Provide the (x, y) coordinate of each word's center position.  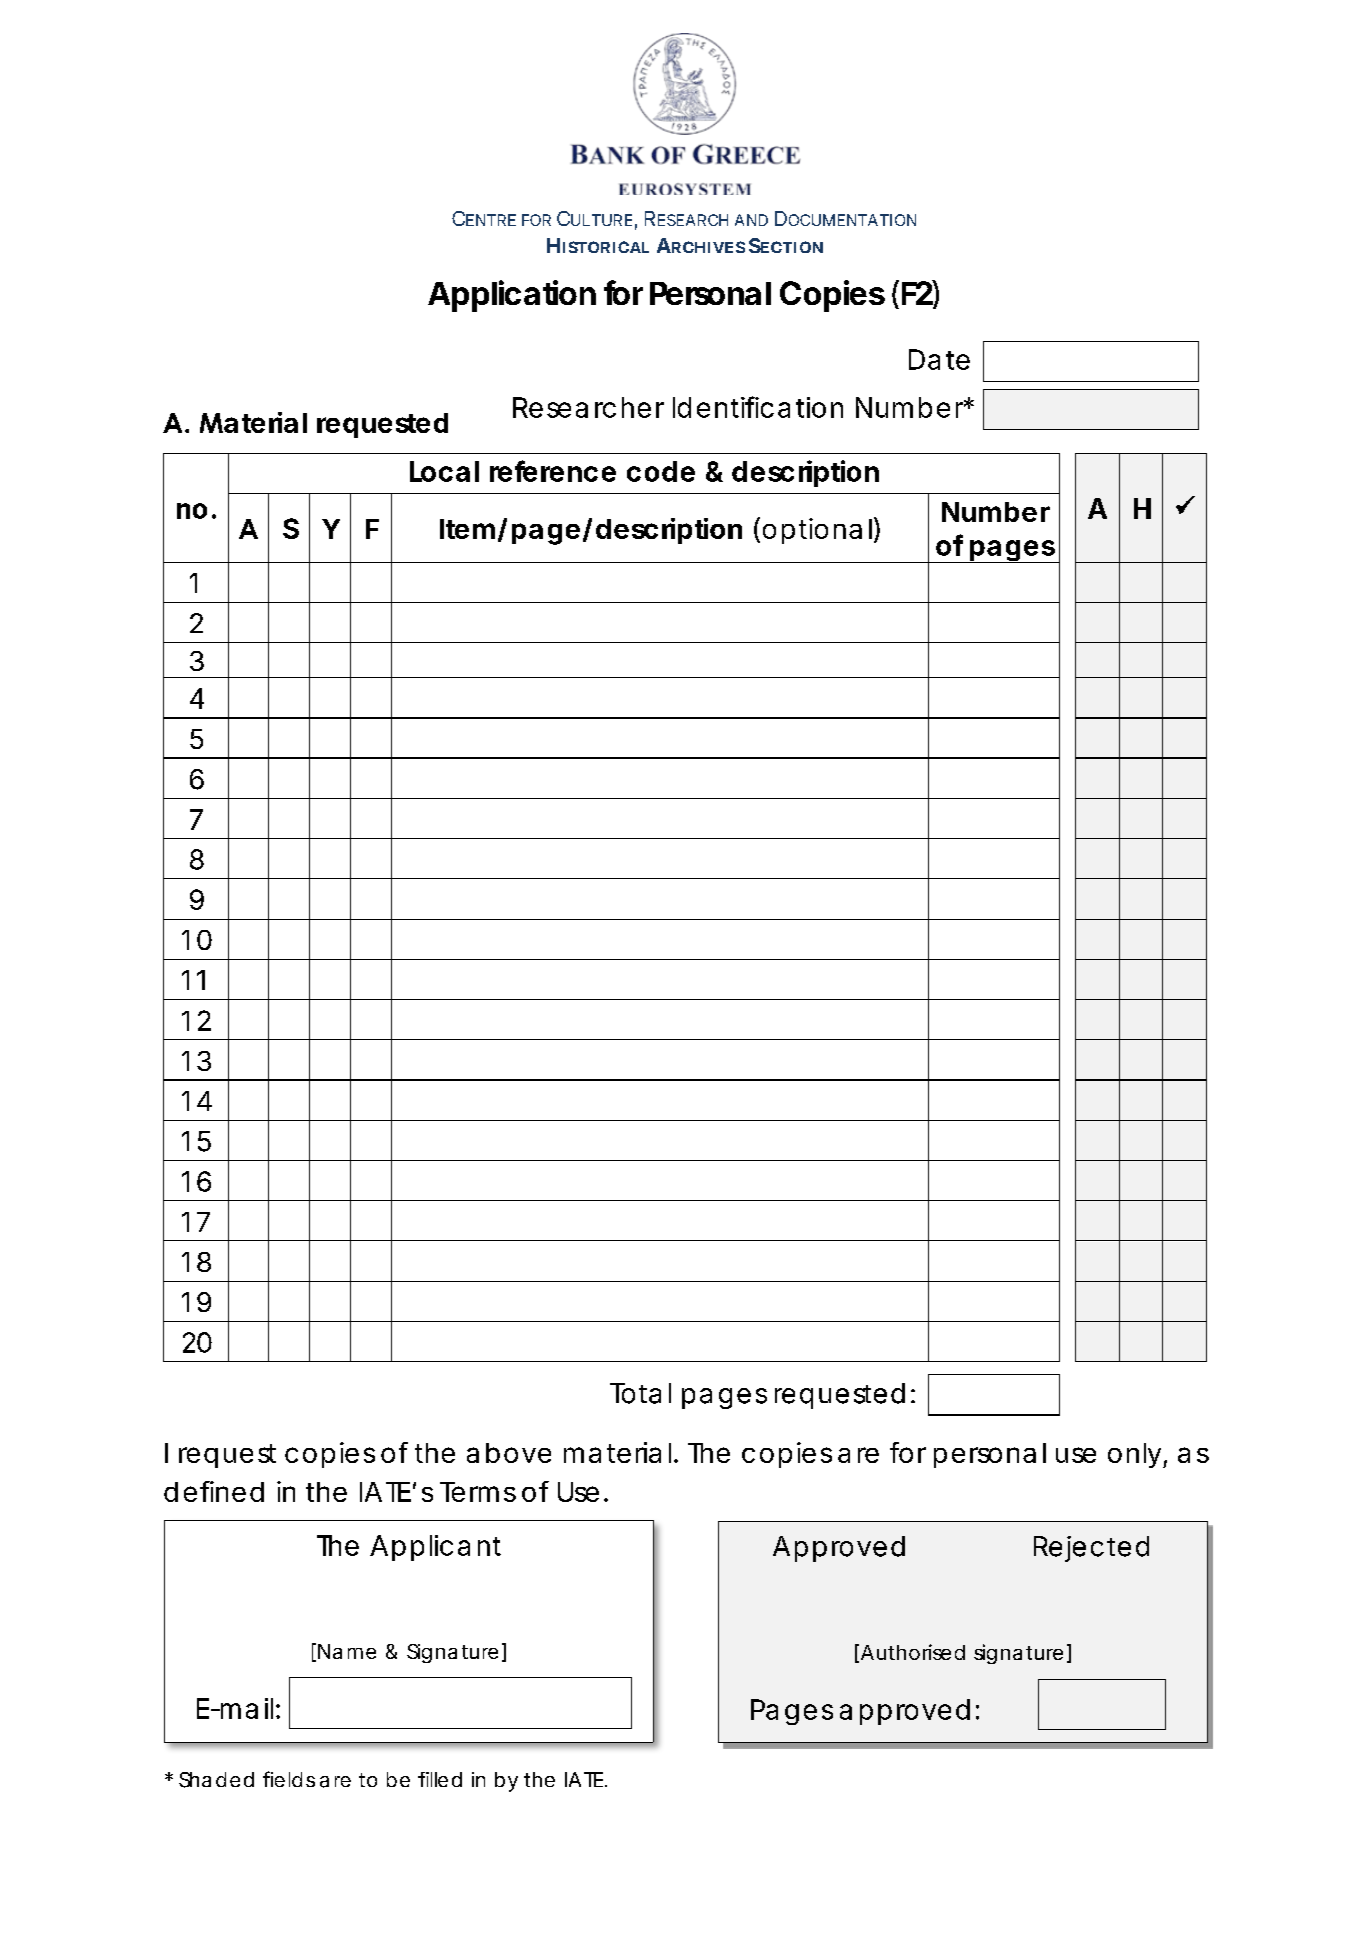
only (1136, 1455)
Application (512, 296)
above (509, 1453)
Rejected (1091, 1549)
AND (751, 220)
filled (440, 1779)
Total (640, 1393)
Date (939, 359)
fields (289, 1779)
